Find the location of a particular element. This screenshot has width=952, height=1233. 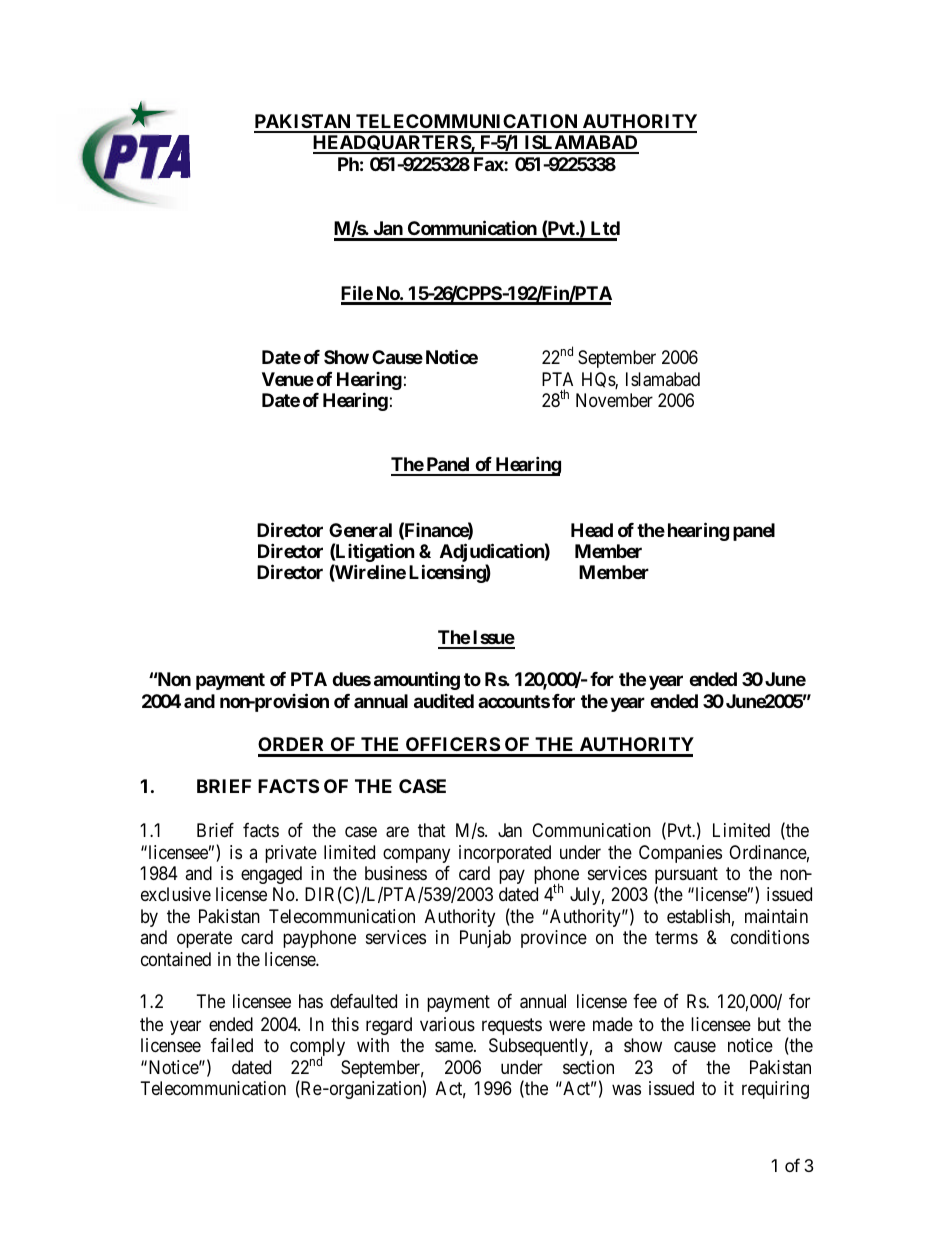

November is located at coordinates (614, 400).
